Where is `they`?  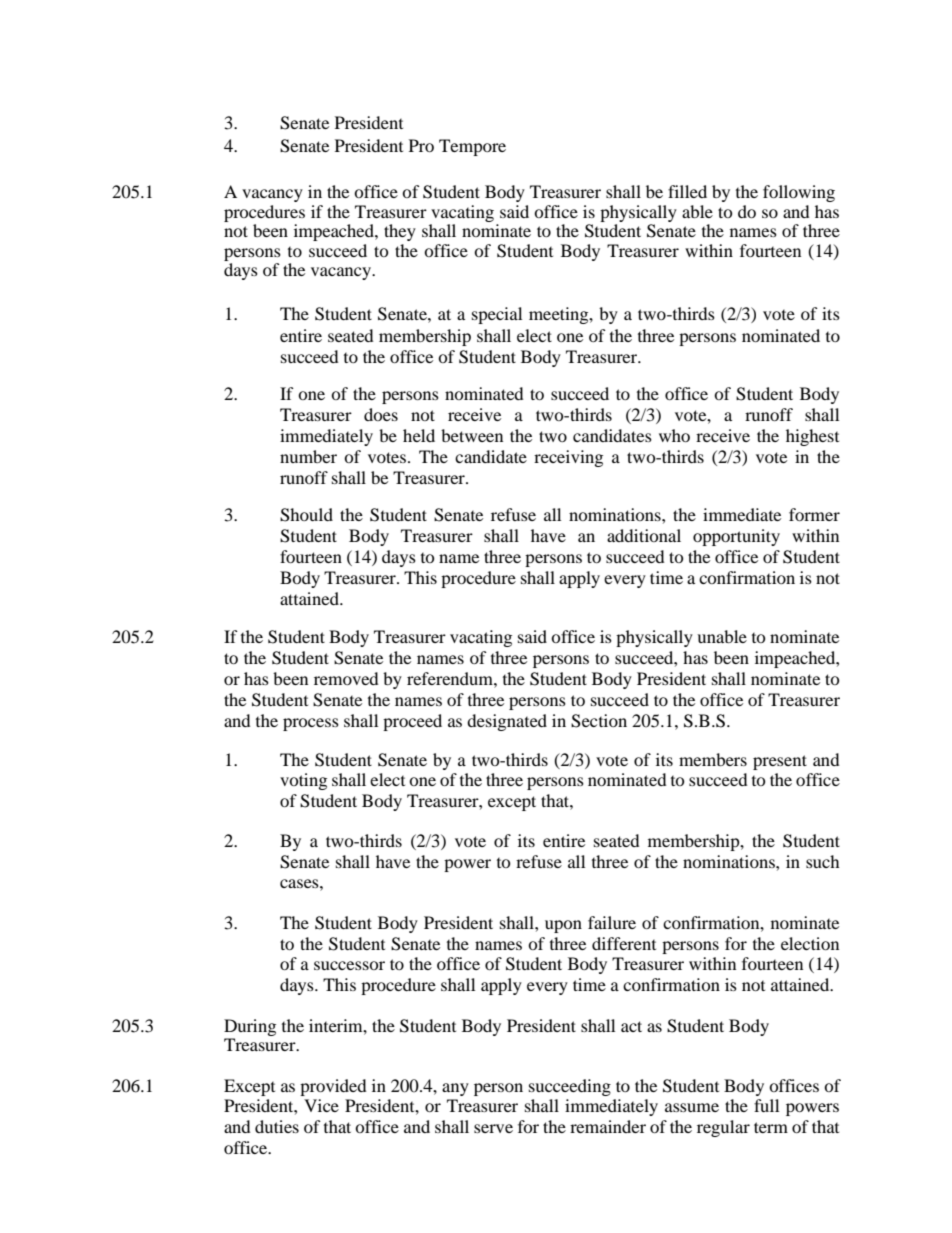
they is located at coordinates (400, 232).
